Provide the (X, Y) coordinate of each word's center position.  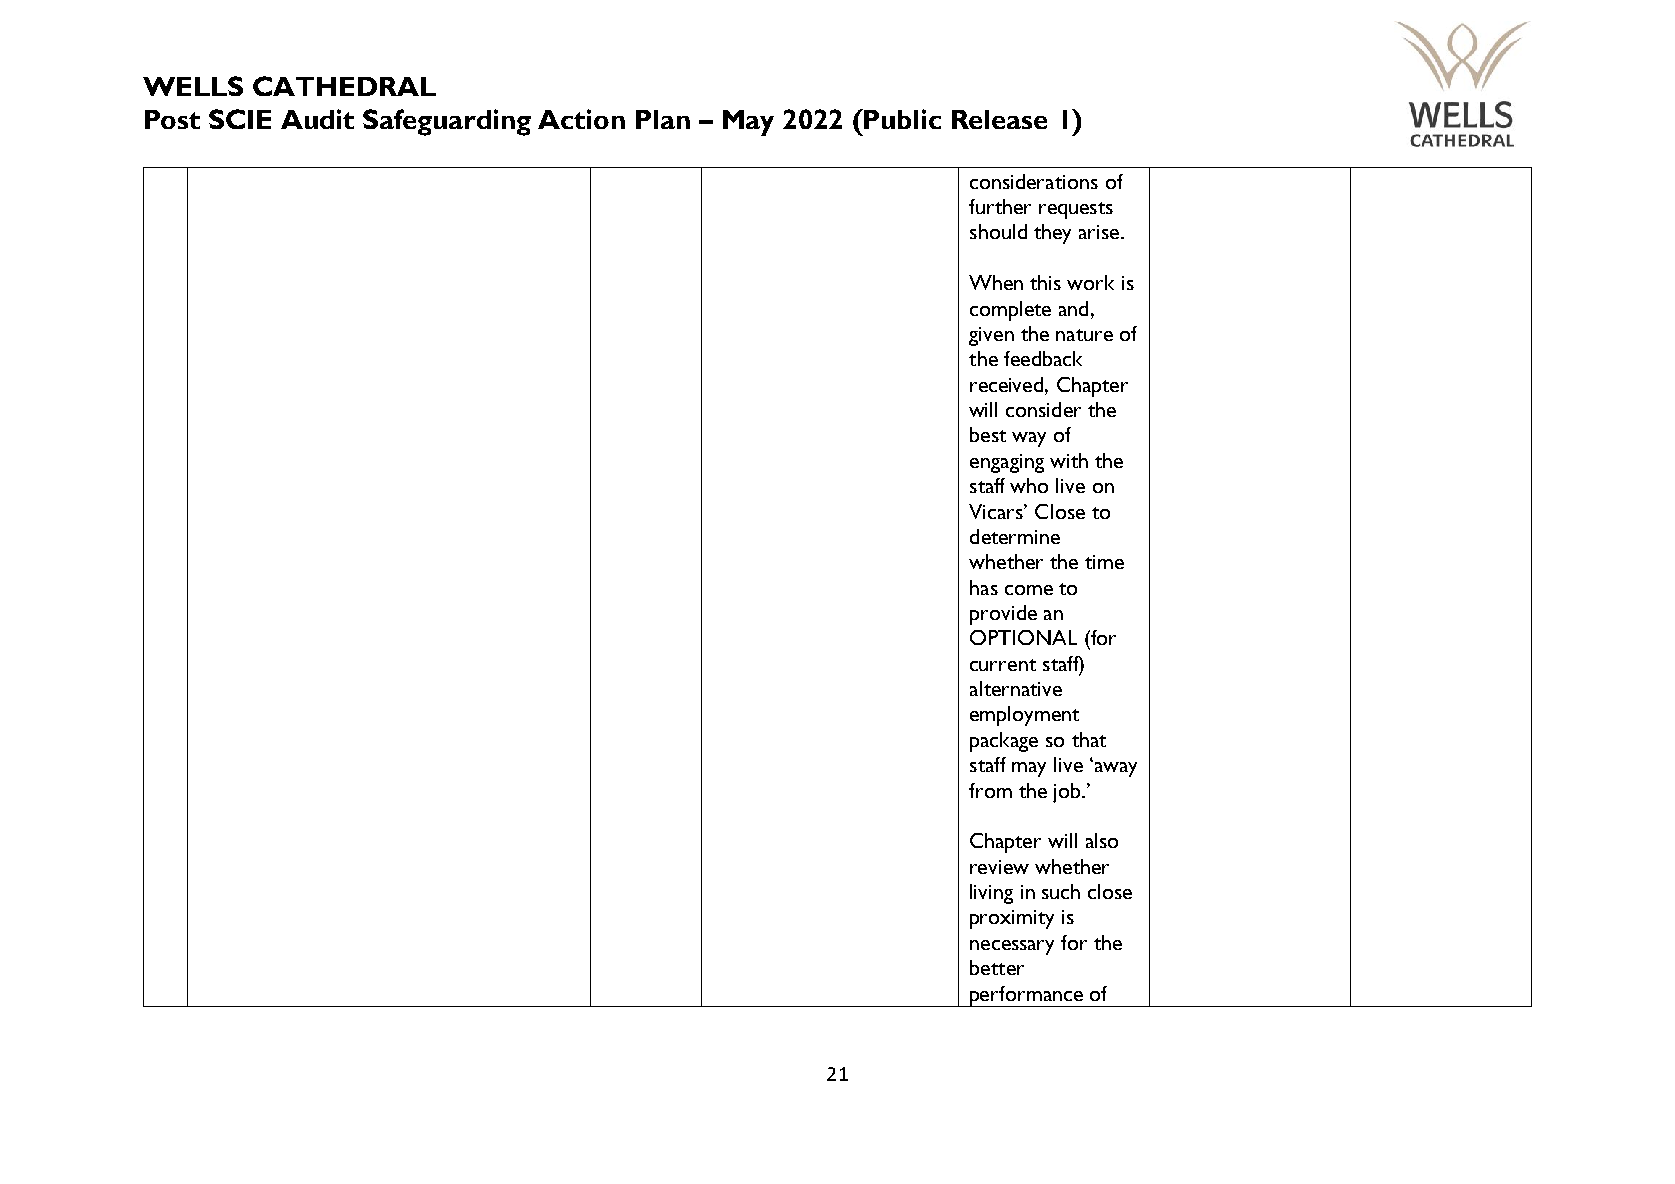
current (1003, 665)
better (997, 967)
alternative (1016, 688)
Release (999, 119)
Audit (317, 119)
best (988, 434)
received (1008, 384)
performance (1026, 996)
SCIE (240, 119)
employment (1024, 716)
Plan (663, 119)
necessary (1012, 947)
